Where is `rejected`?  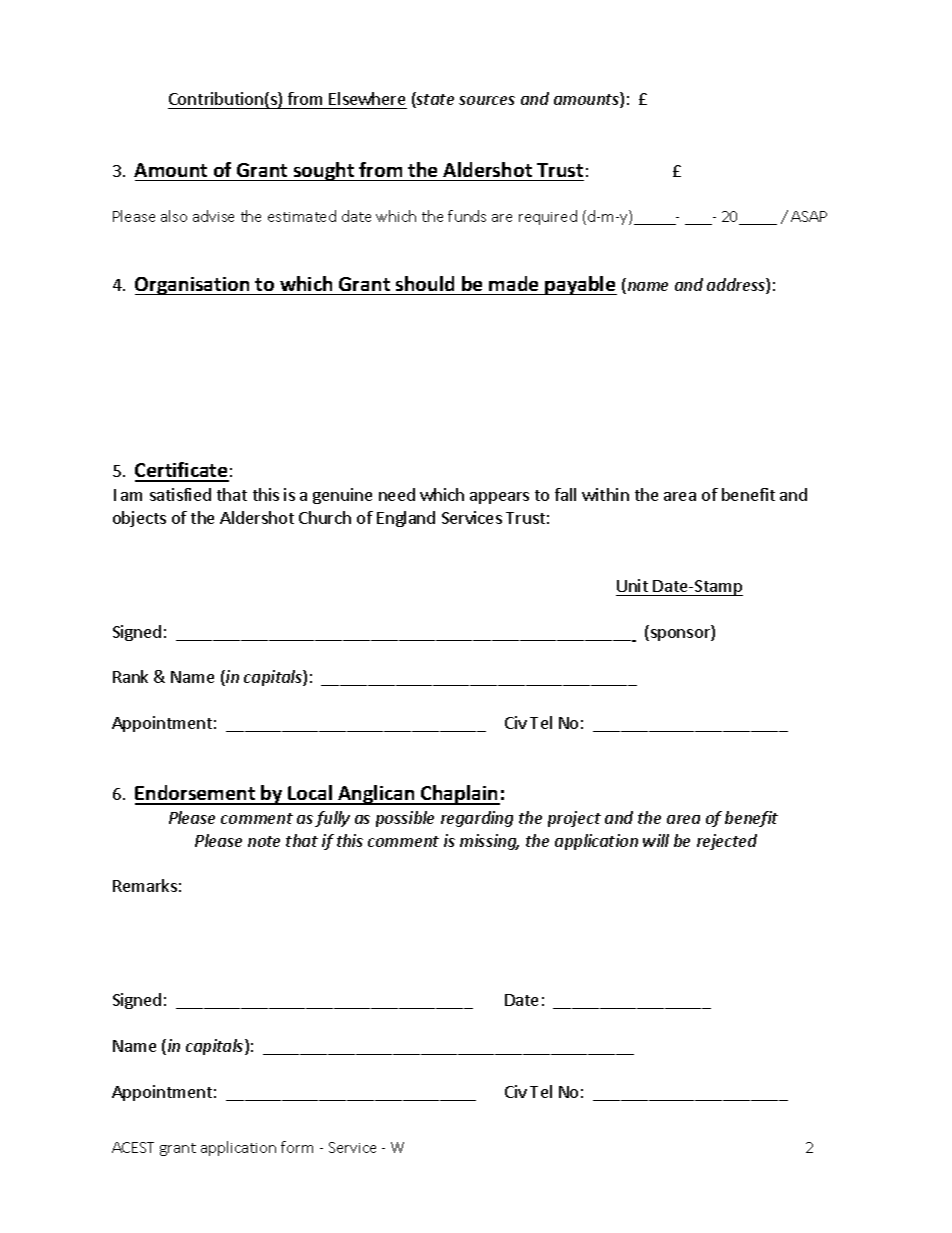 rejected is located at coordinates (727, 842).
